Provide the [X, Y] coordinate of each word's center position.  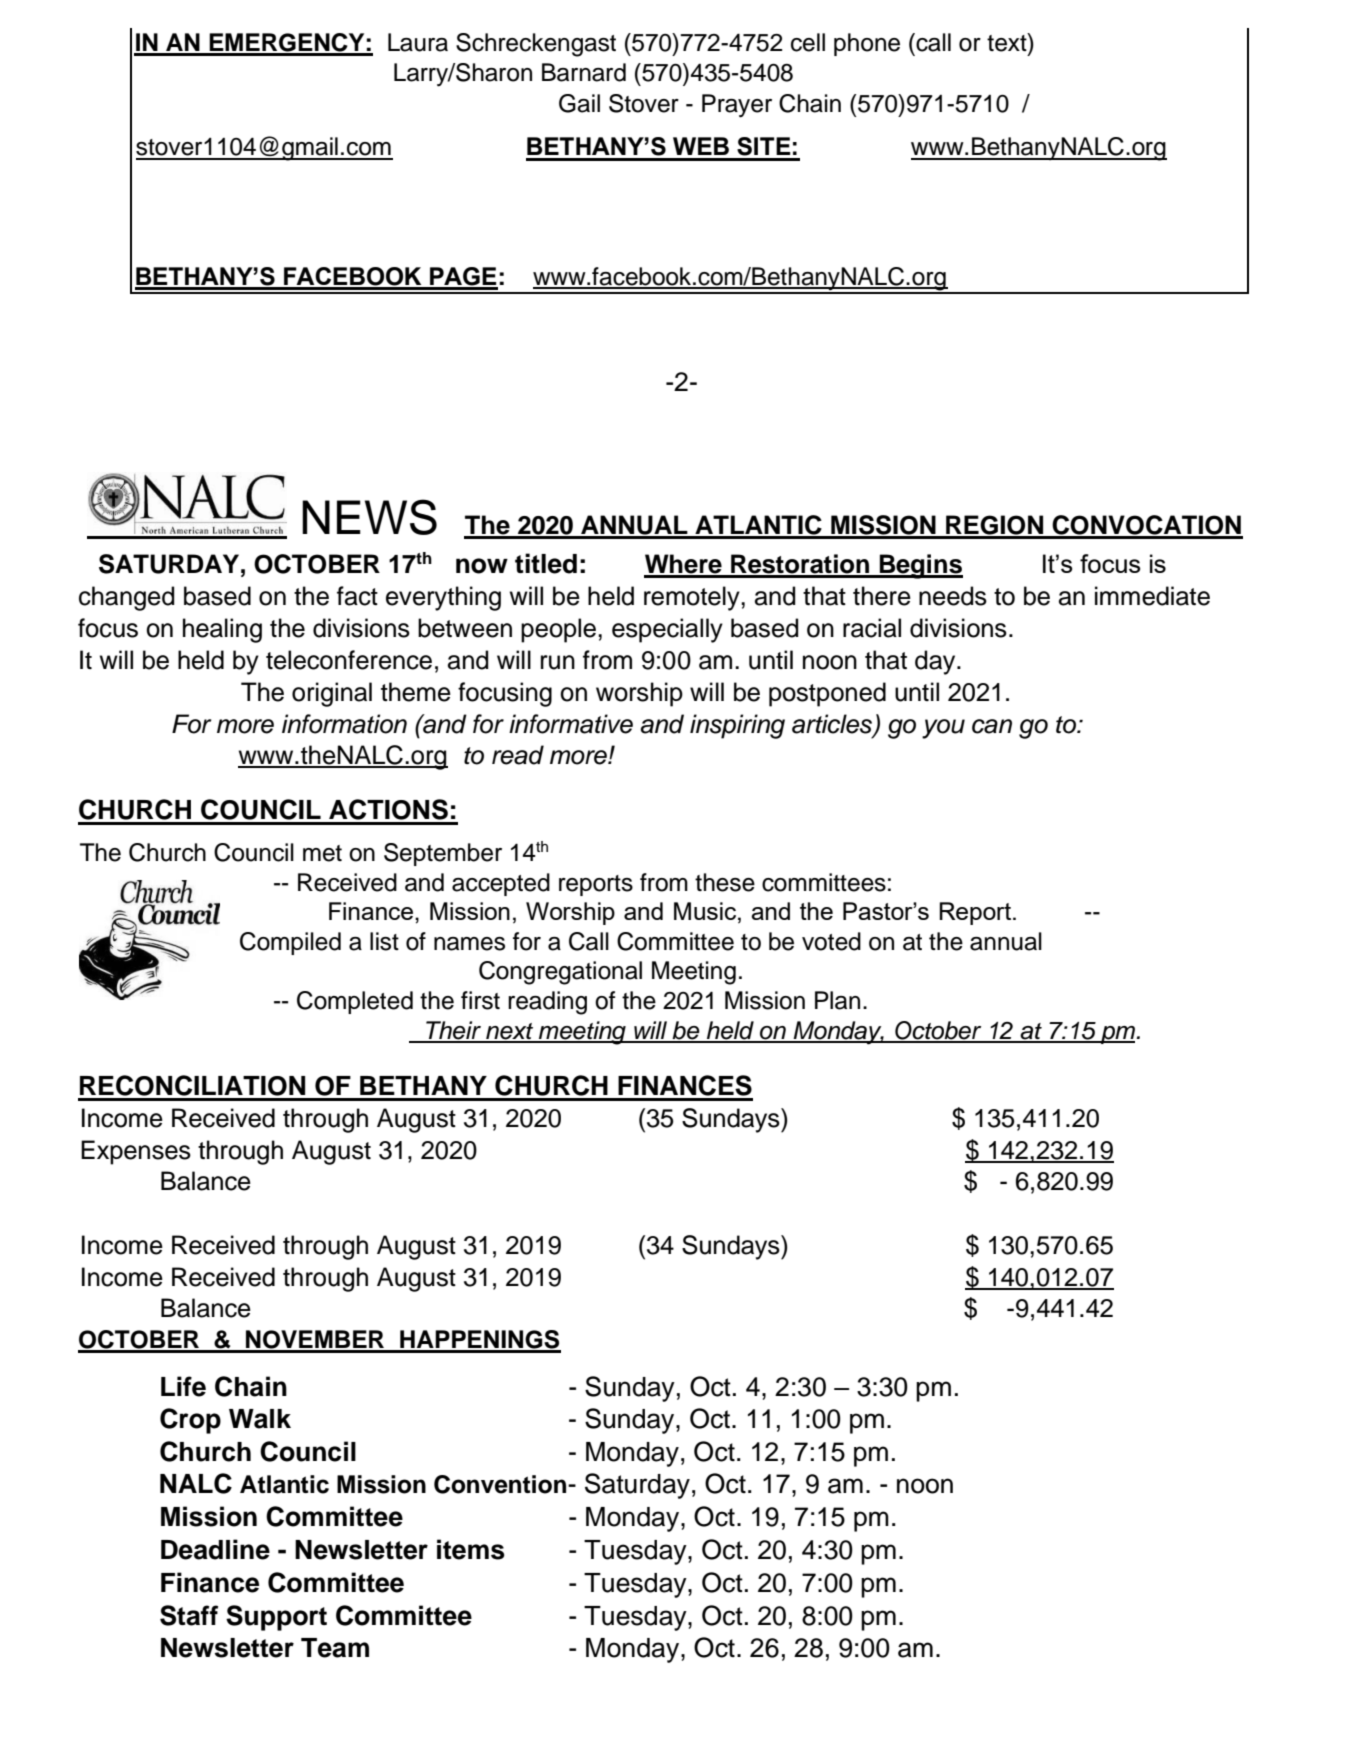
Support [276, 1618]
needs [953, 596]
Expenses [136, 1152]
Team [335, 1648]
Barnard [584, 72]
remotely [693, 598]
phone [867, 44]
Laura [418, 42]
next [510, 1032]
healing [222, 630]
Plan [837, 1000]
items [471, 1549]
